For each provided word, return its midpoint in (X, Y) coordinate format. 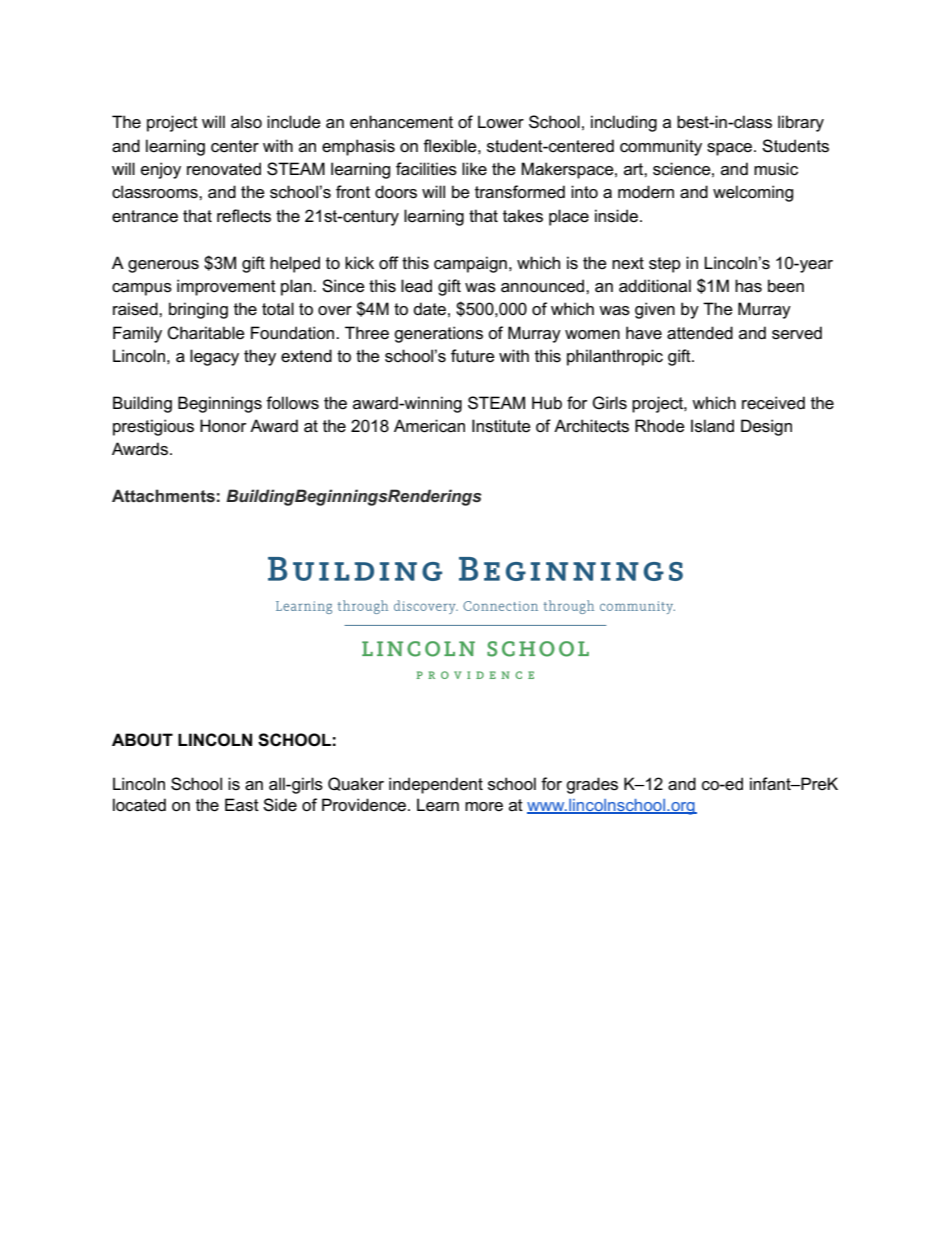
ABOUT (142, 740)
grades (592, 785)
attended (700, 333)
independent (436, 785)
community (661, 147)
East (242, 805)
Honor (223, 425)
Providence (365, 805)
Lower (501, 122)
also (246, 122)
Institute (501, 426)
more (484, 806)
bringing (198, 310)
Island (712, 426)
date (429, 309)
